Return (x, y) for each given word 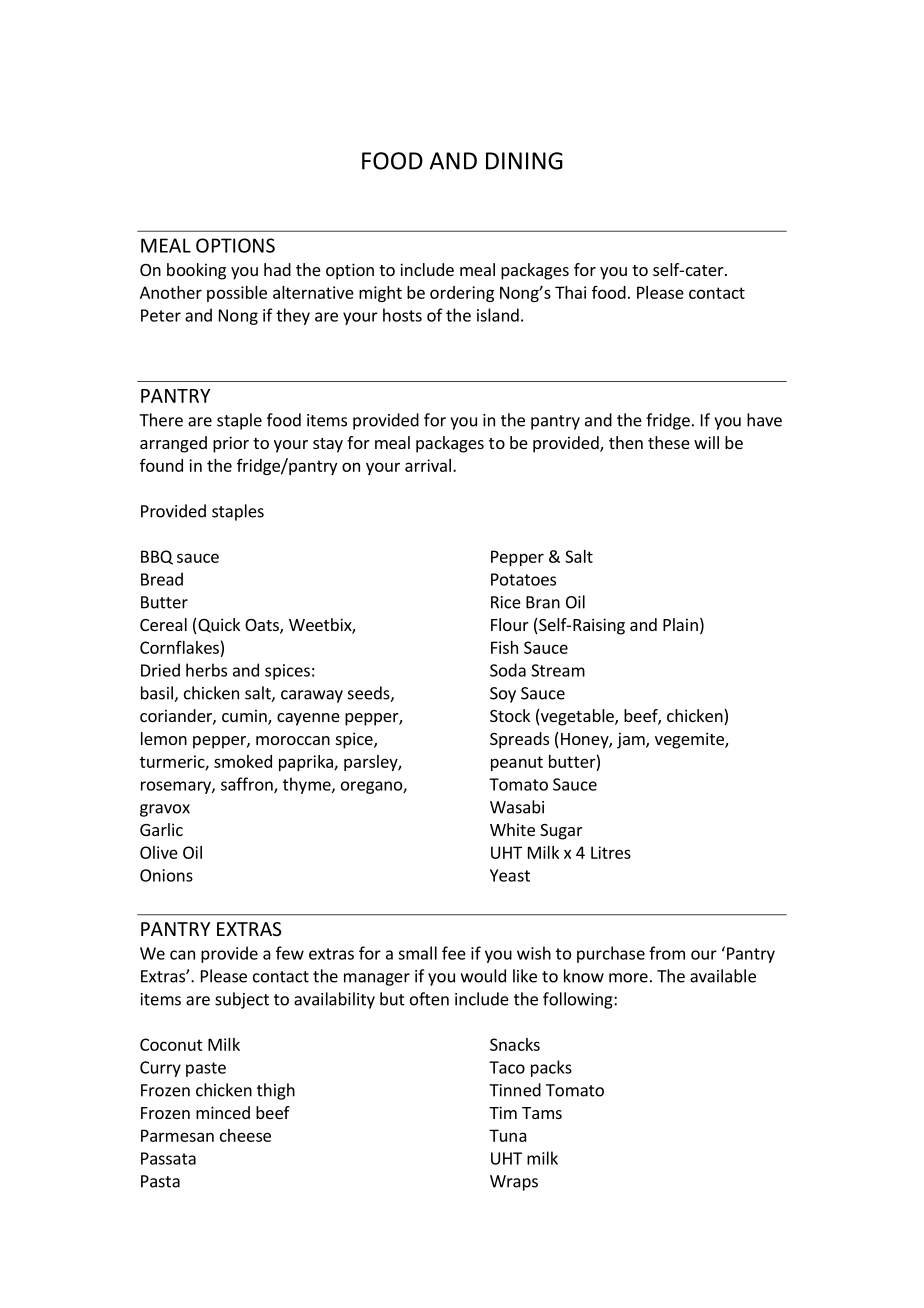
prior (231, 444)
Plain (680, 624)
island (498, 315)
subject (242, 1000)
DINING (524, 161)
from (667, 953)
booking (196, 271)
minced (223, 1112)
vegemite (690, 740)
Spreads (519, 740)
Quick (218, 626)
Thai (570, 292)
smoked (243, 761)
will (706, 442)
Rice (506, 602)
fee (454, 953)
